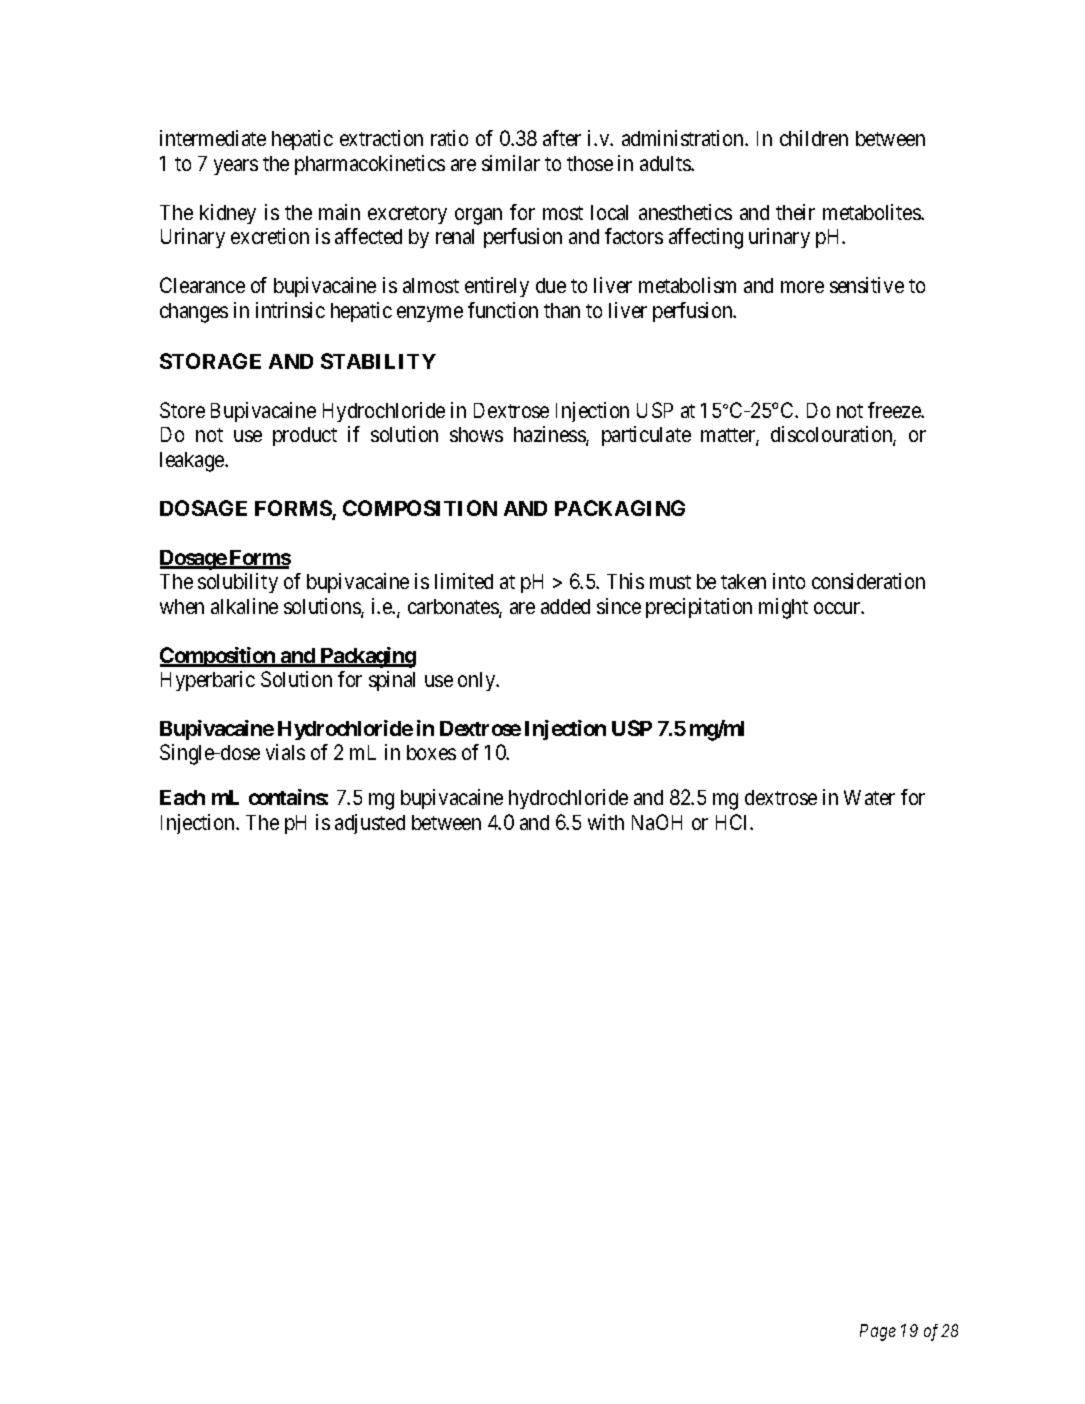  I want to click on adjusted, so click(370, 824).
